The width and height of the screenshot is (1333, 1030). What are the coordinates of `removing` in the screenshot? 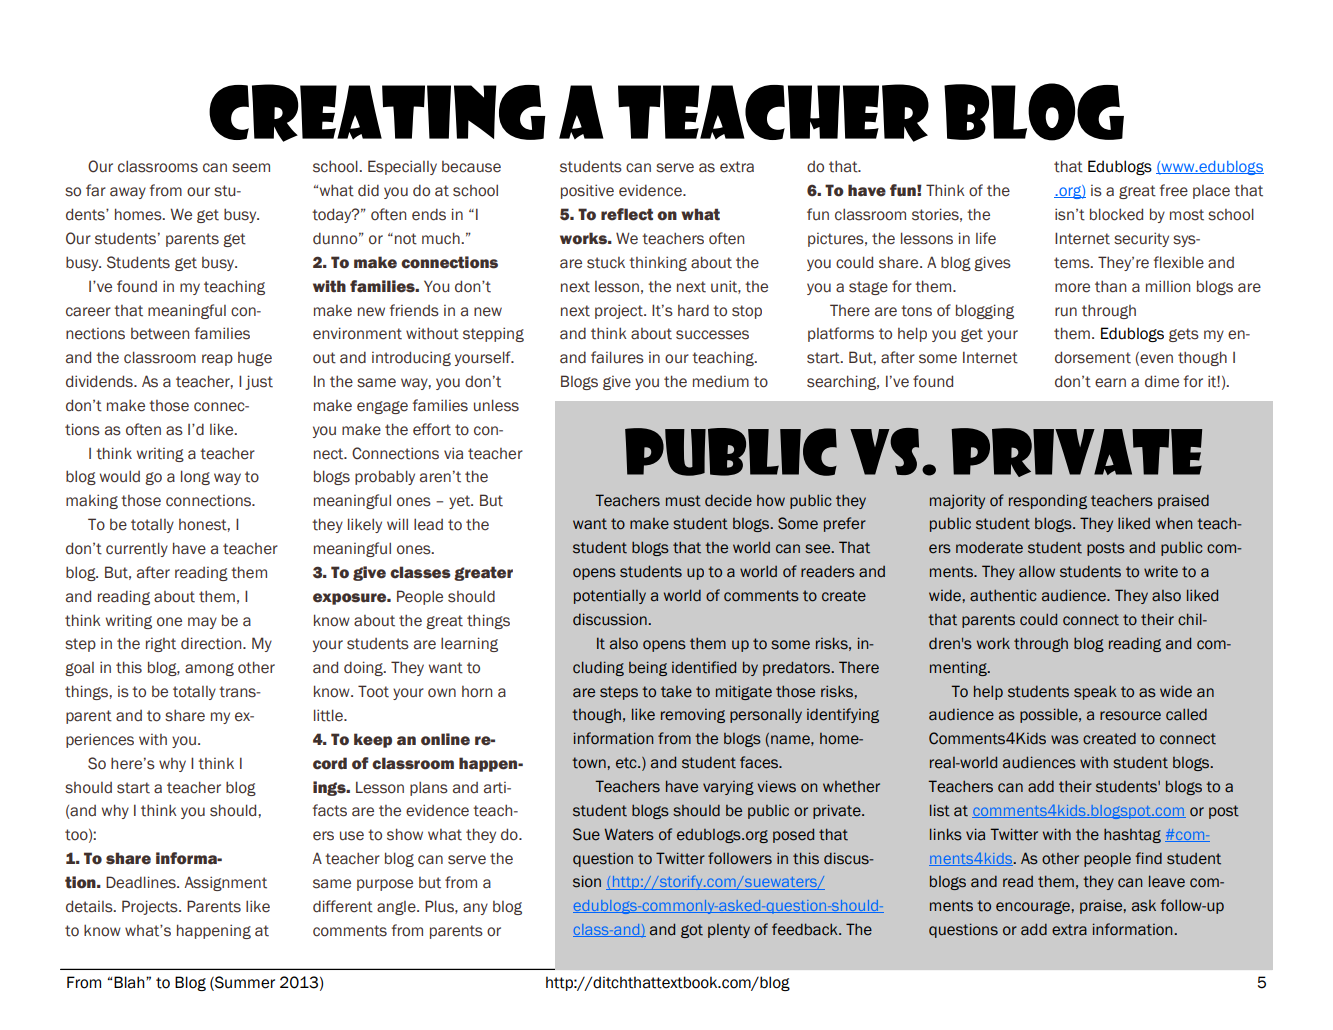 It's located at (693, 716).
